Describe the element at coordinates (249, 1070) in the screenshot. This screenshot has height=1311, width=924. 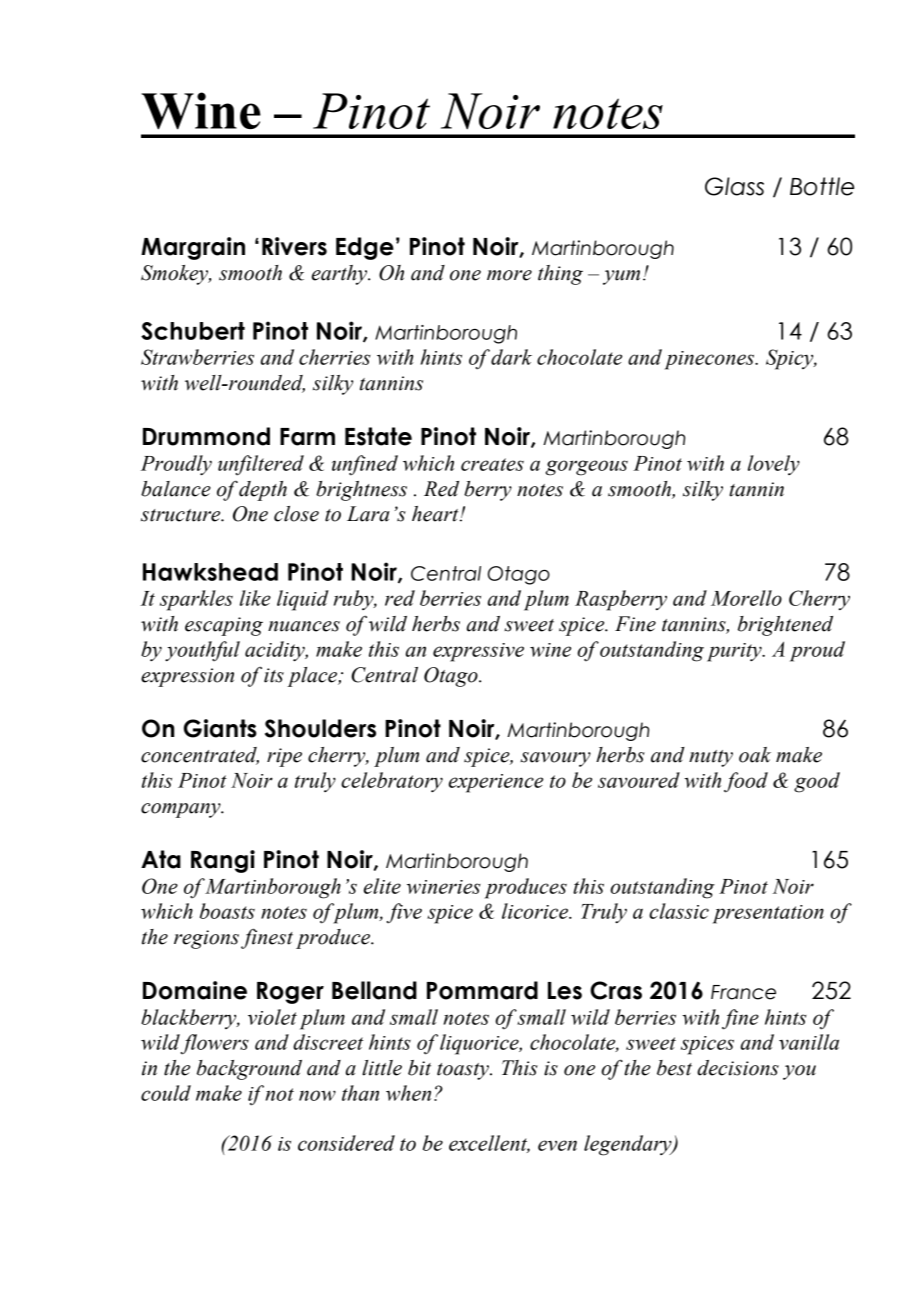
I see `background` at that location.
